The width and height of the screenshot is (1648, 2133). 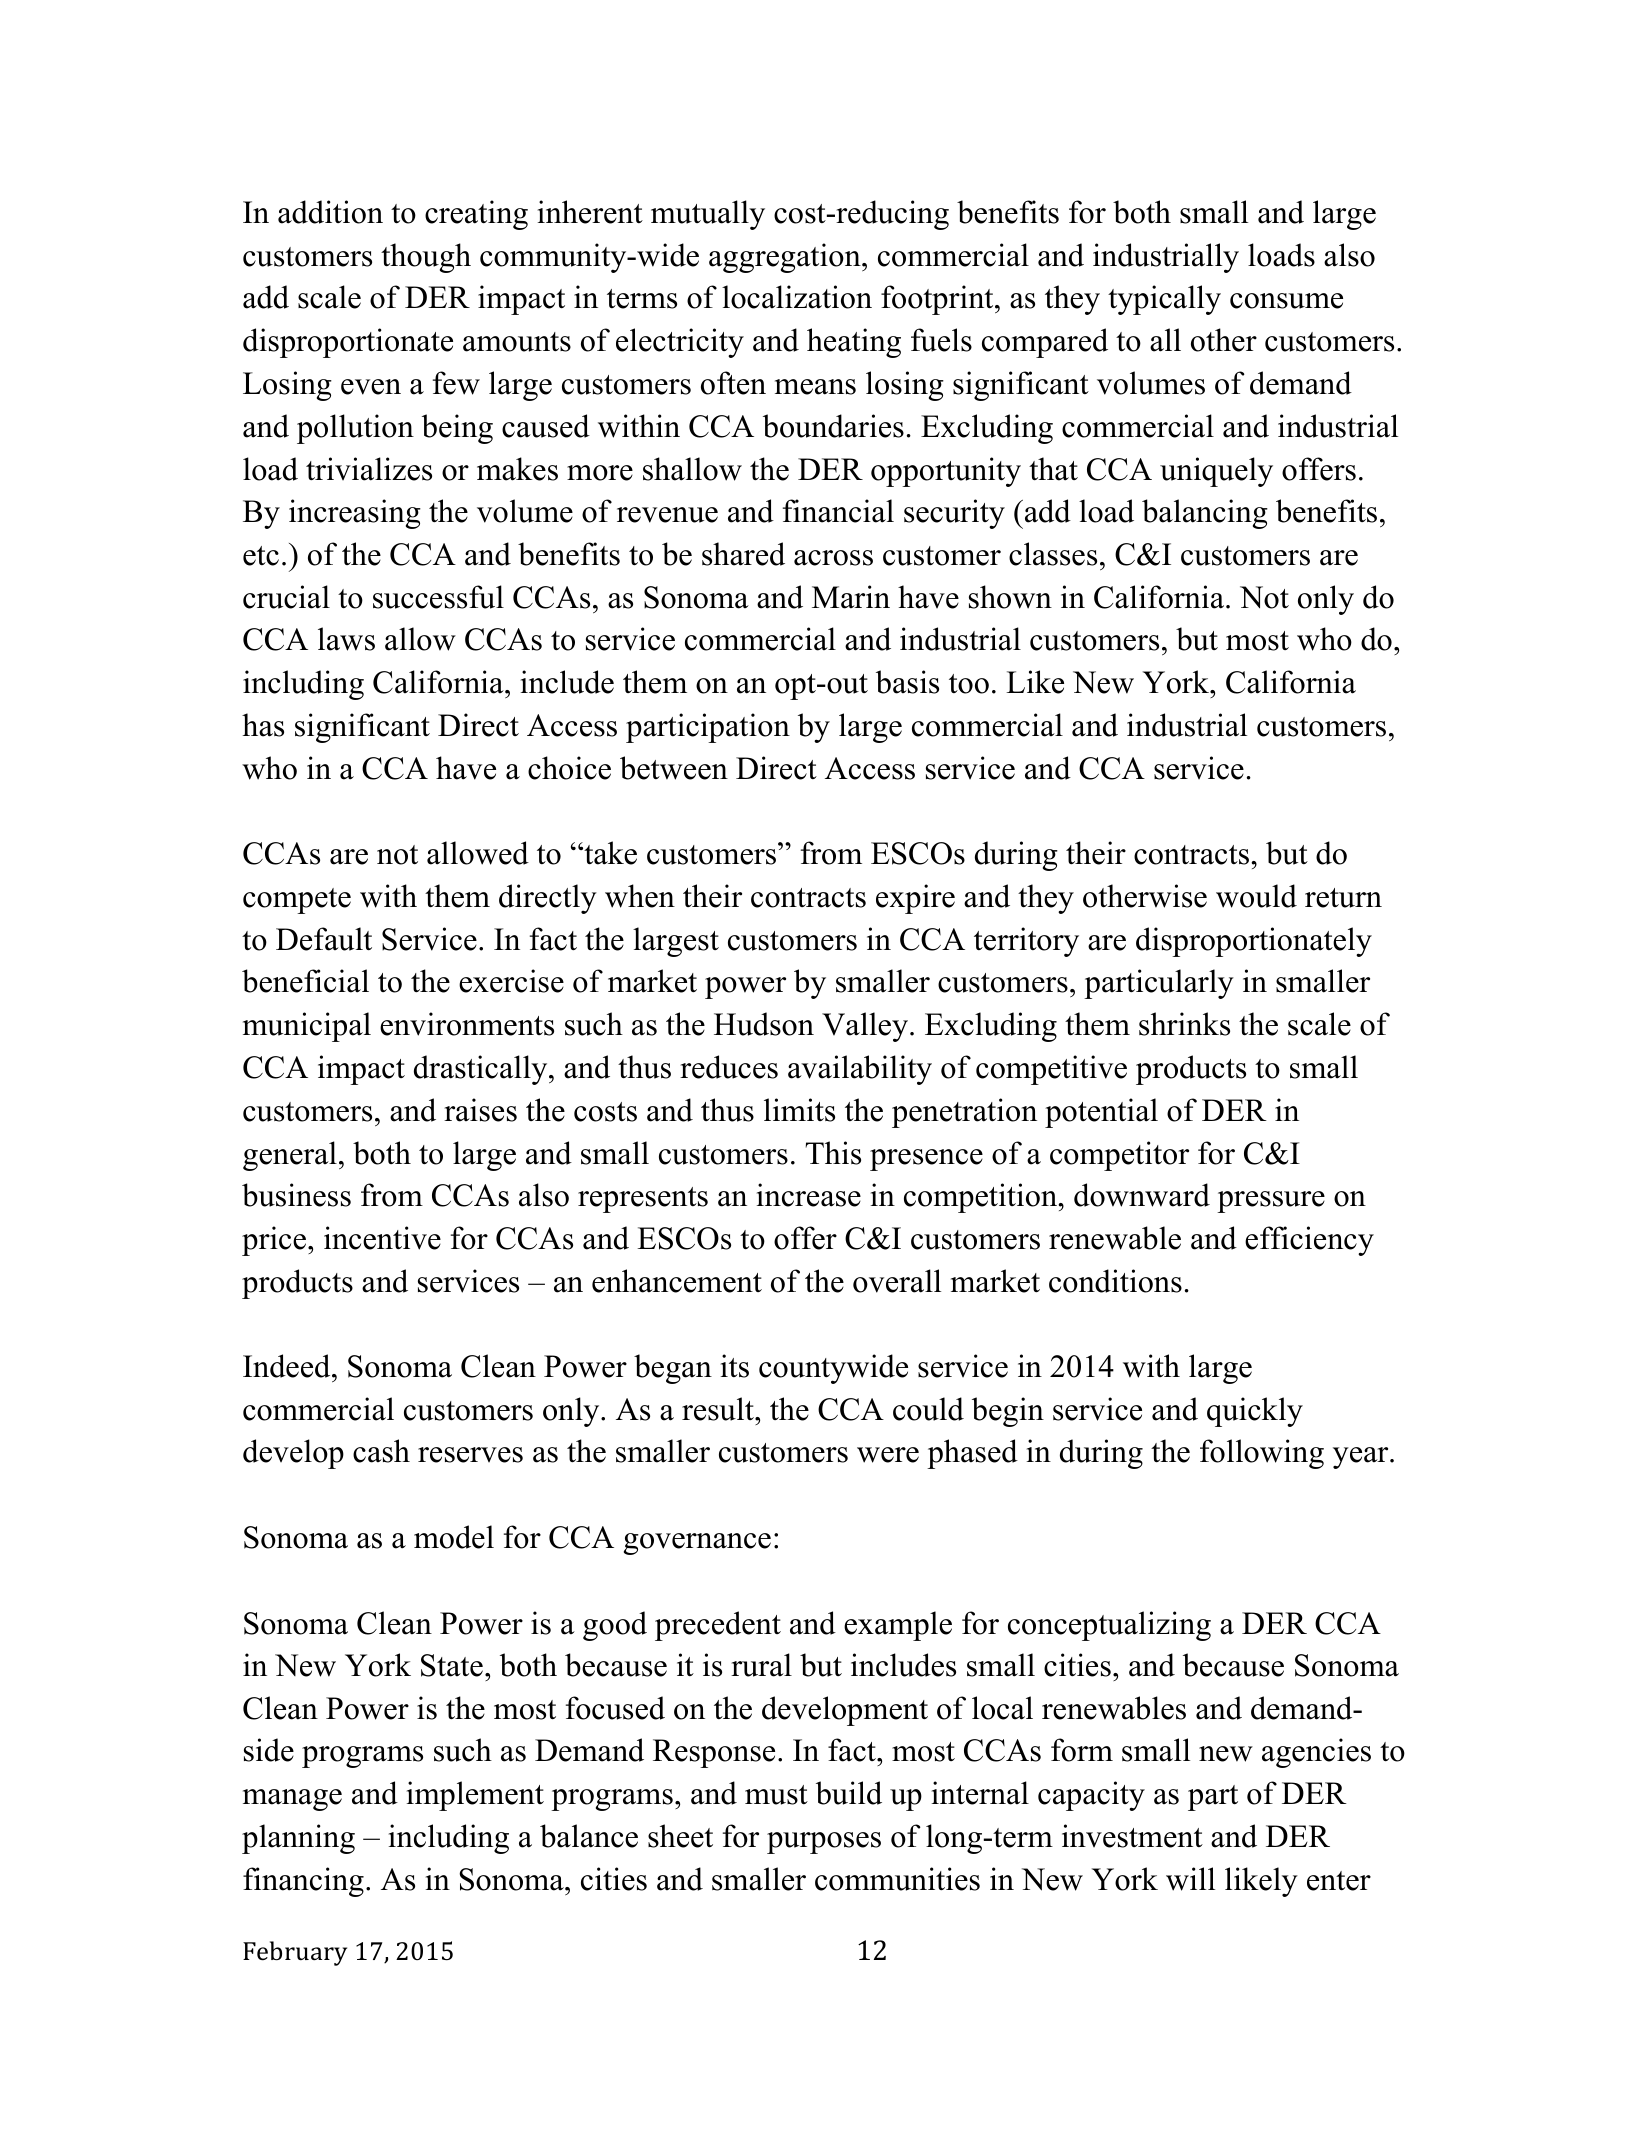 What do you see at coordinates (475, 1796) in the screenshot?
I see `implement` at bounding box center [475, 1796].
